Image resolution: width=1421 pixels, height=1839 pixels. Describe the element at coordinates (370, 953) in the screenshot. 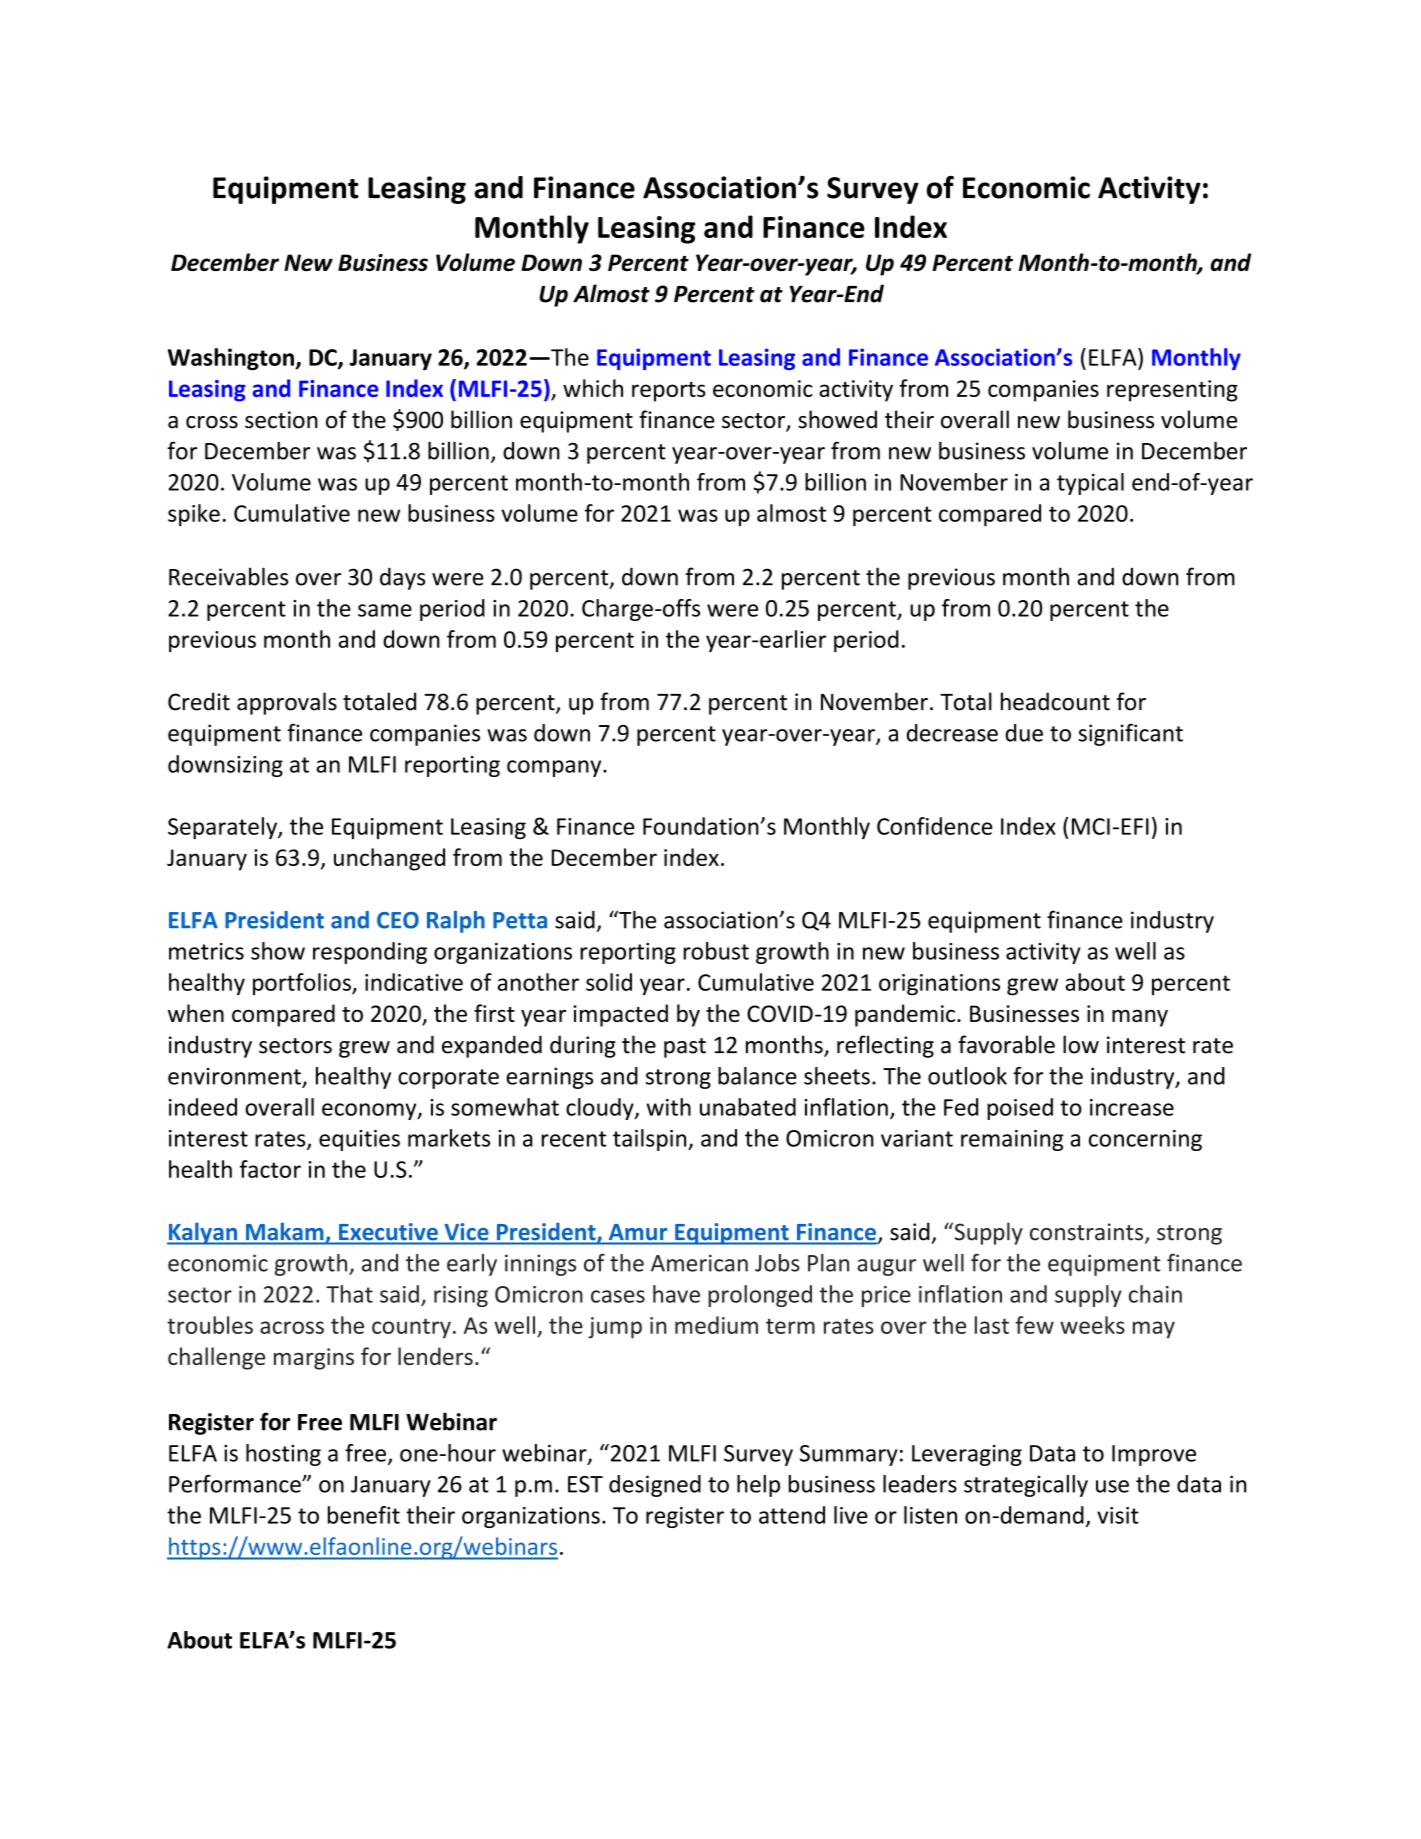

I see `responding` at that location.
